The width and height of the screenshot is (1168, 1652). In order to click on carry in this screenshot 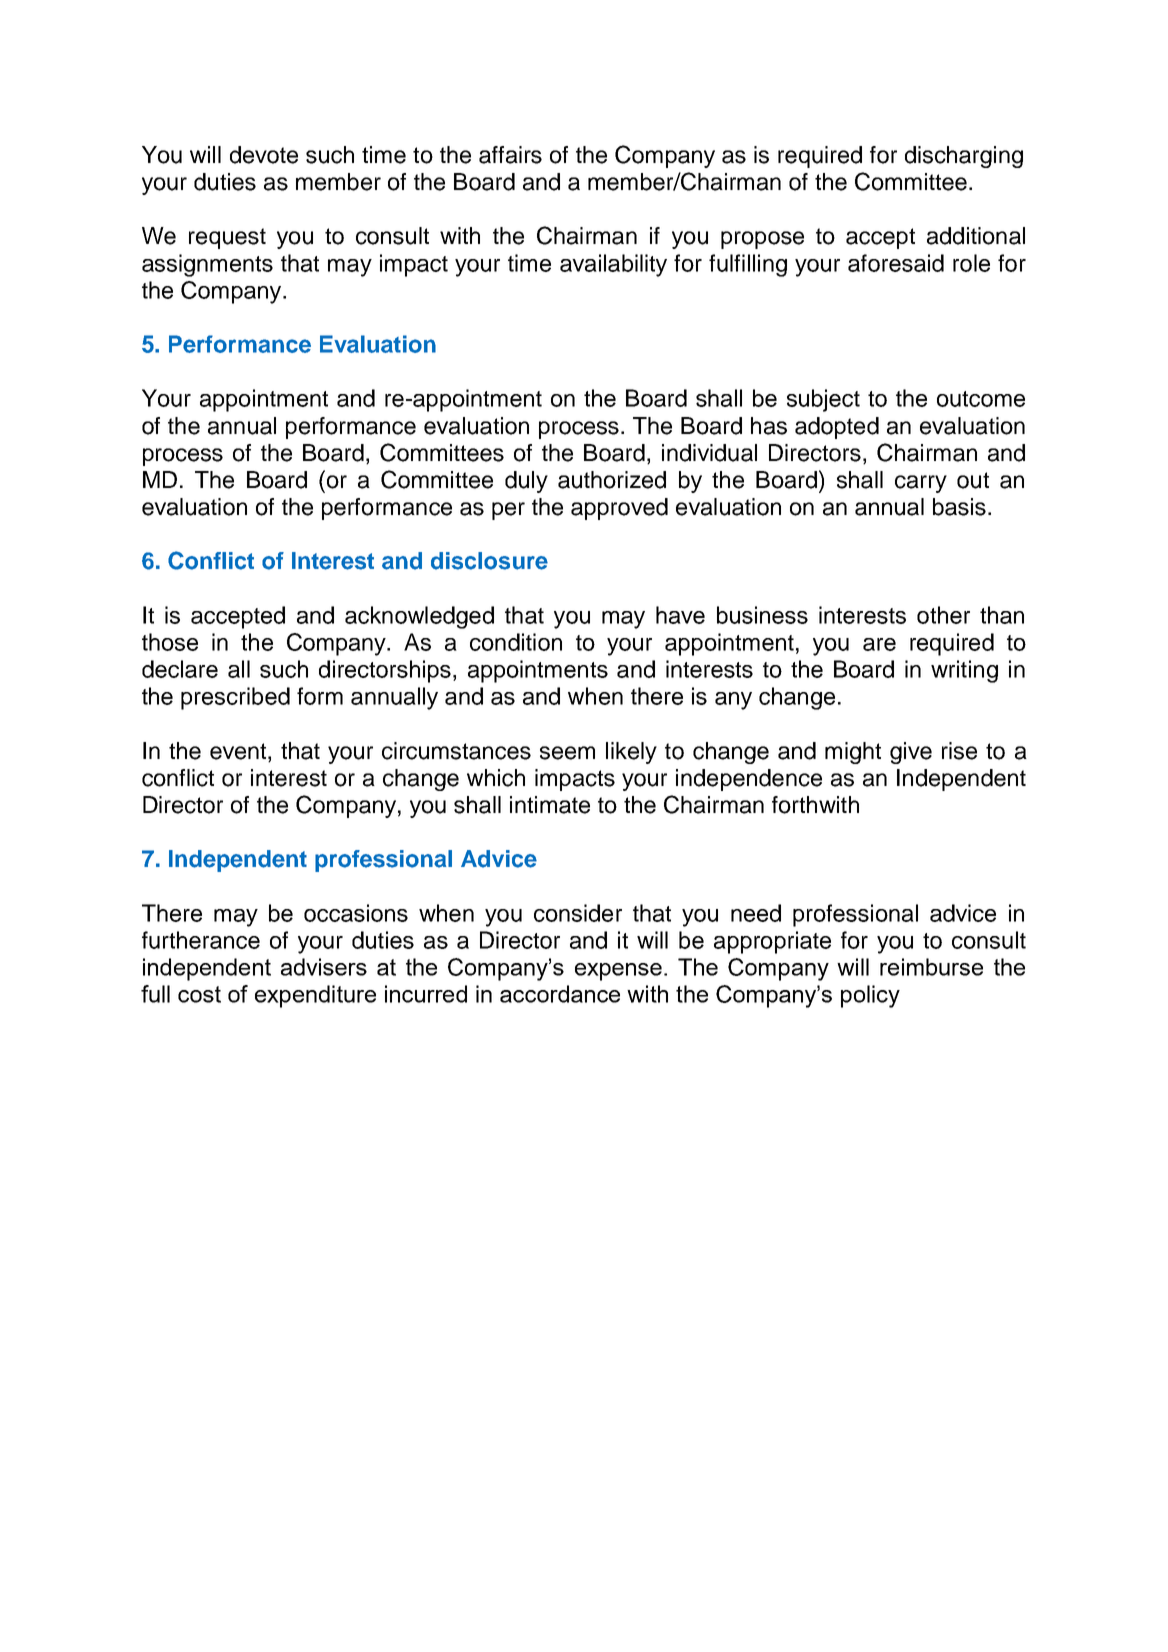, I will do `click(921, 484)`.
